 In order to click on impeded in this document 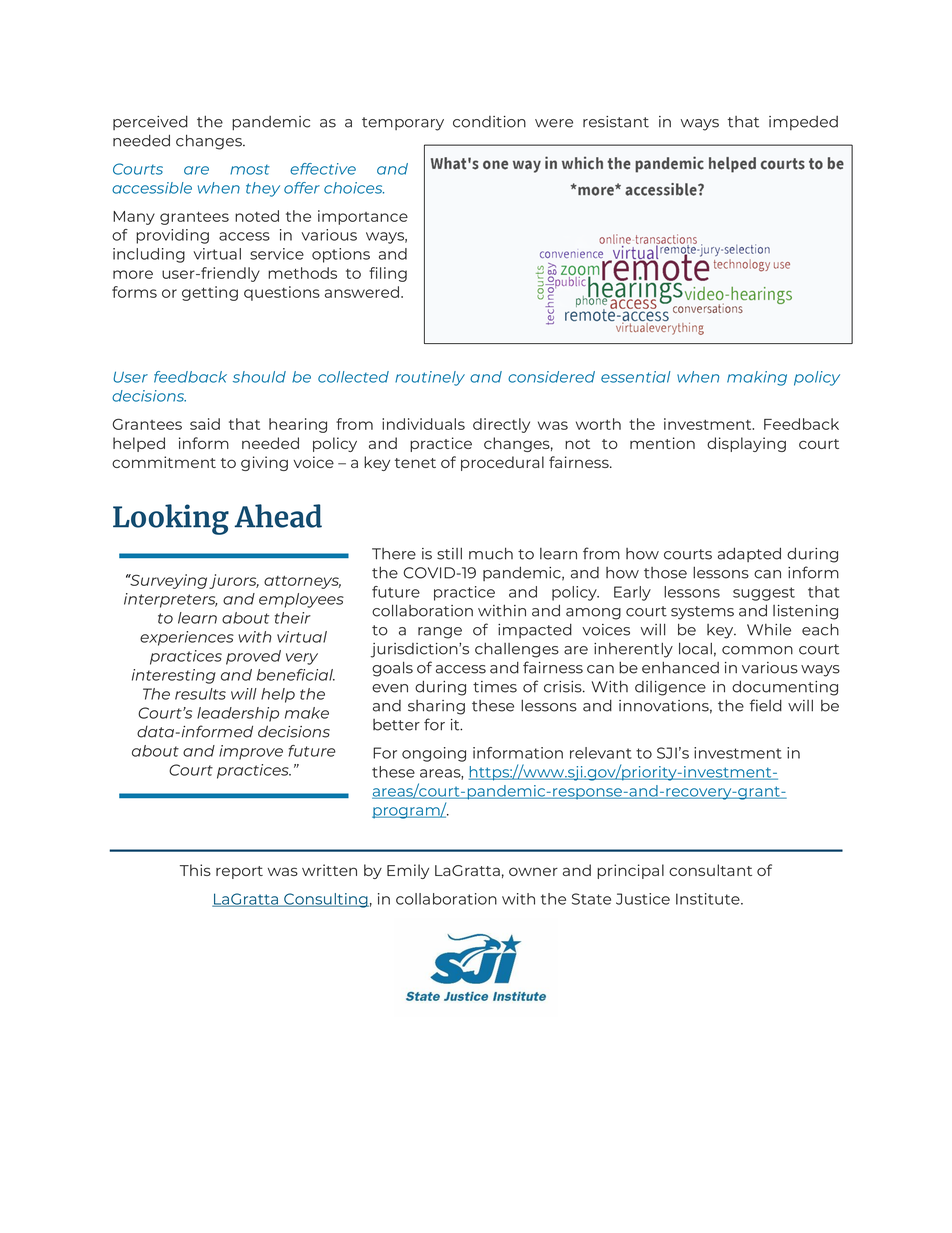, I will do `click(803, 123)`.
